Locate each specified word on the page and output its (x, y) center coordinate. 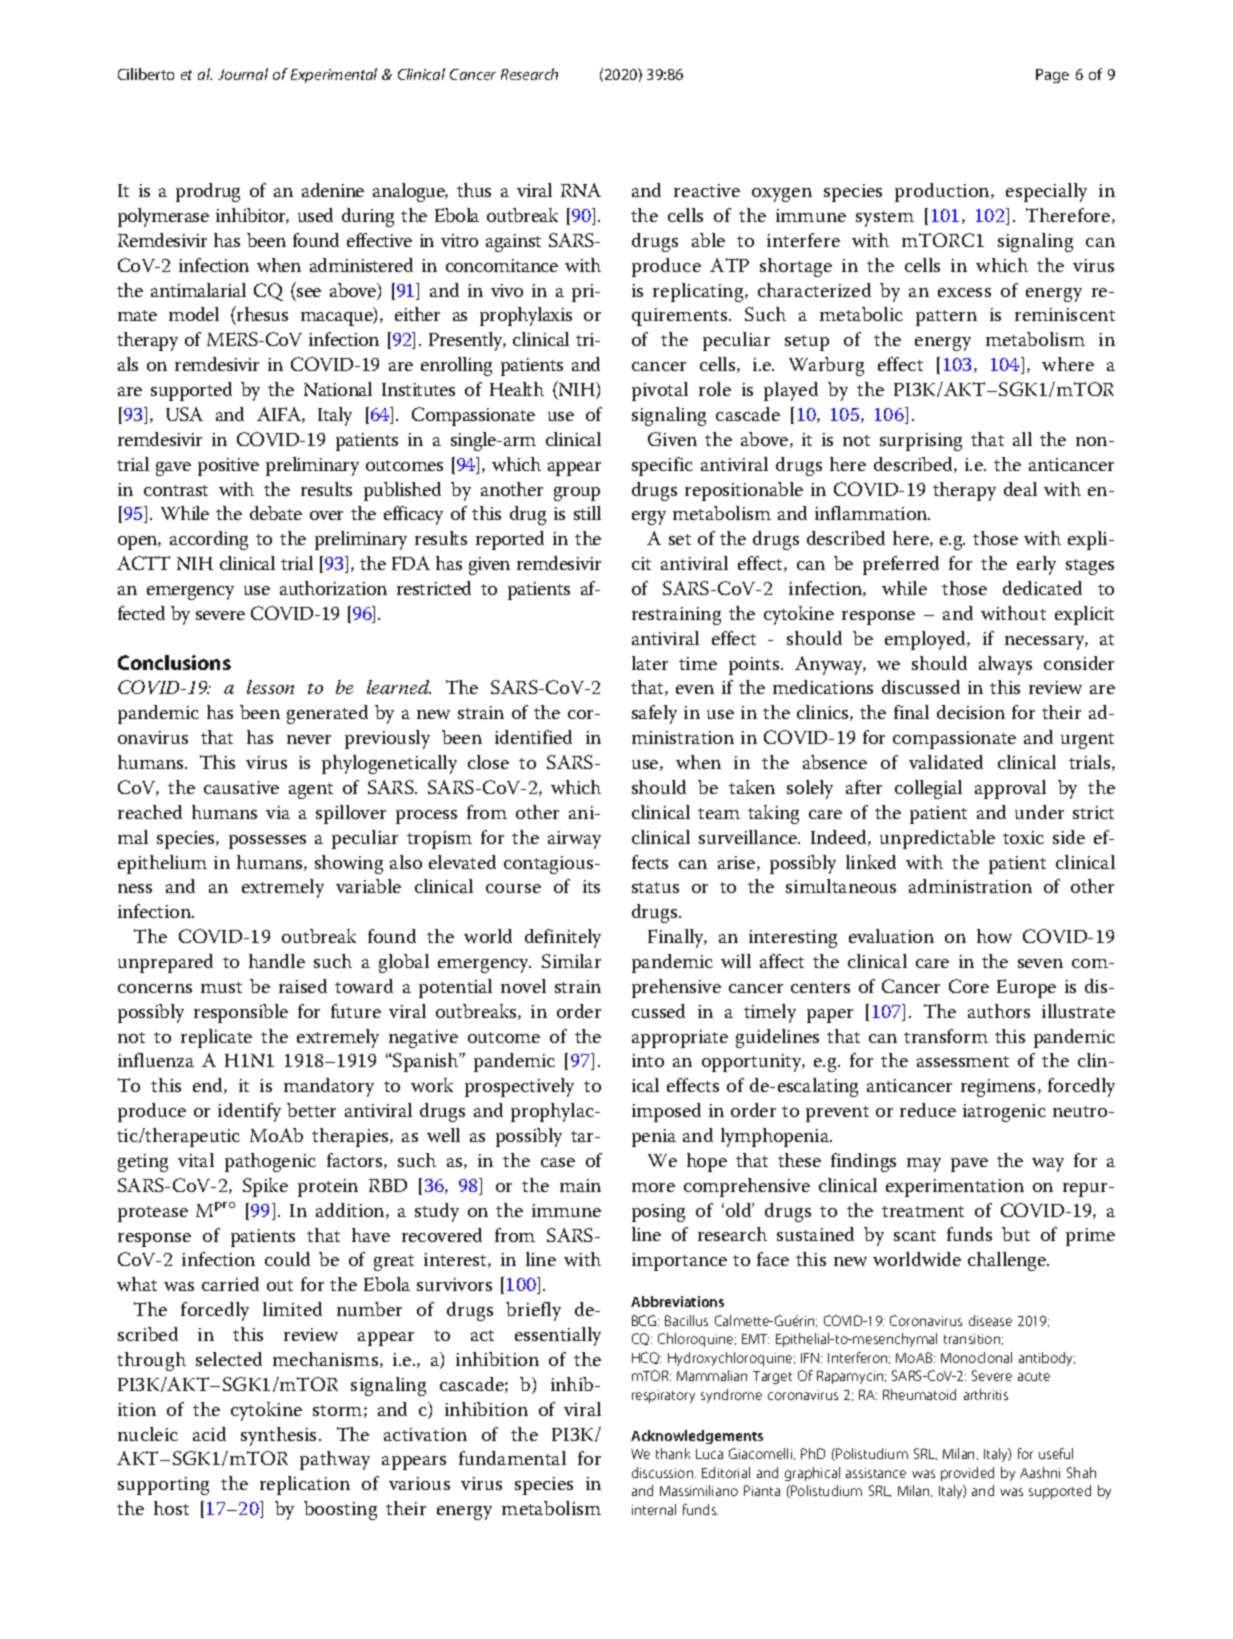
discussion (664, 1472)
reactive (707, 190)
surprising (921, 442)
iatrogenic (1004, 1113)
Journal (243, 74)
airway (574, 840)
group (577, 494)
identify (249, 1112)
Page (1052, 76)
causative (241, 787)
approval (1010, 789)
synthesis (280, 1436)
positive (228, 467)
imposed (666, 1112)
